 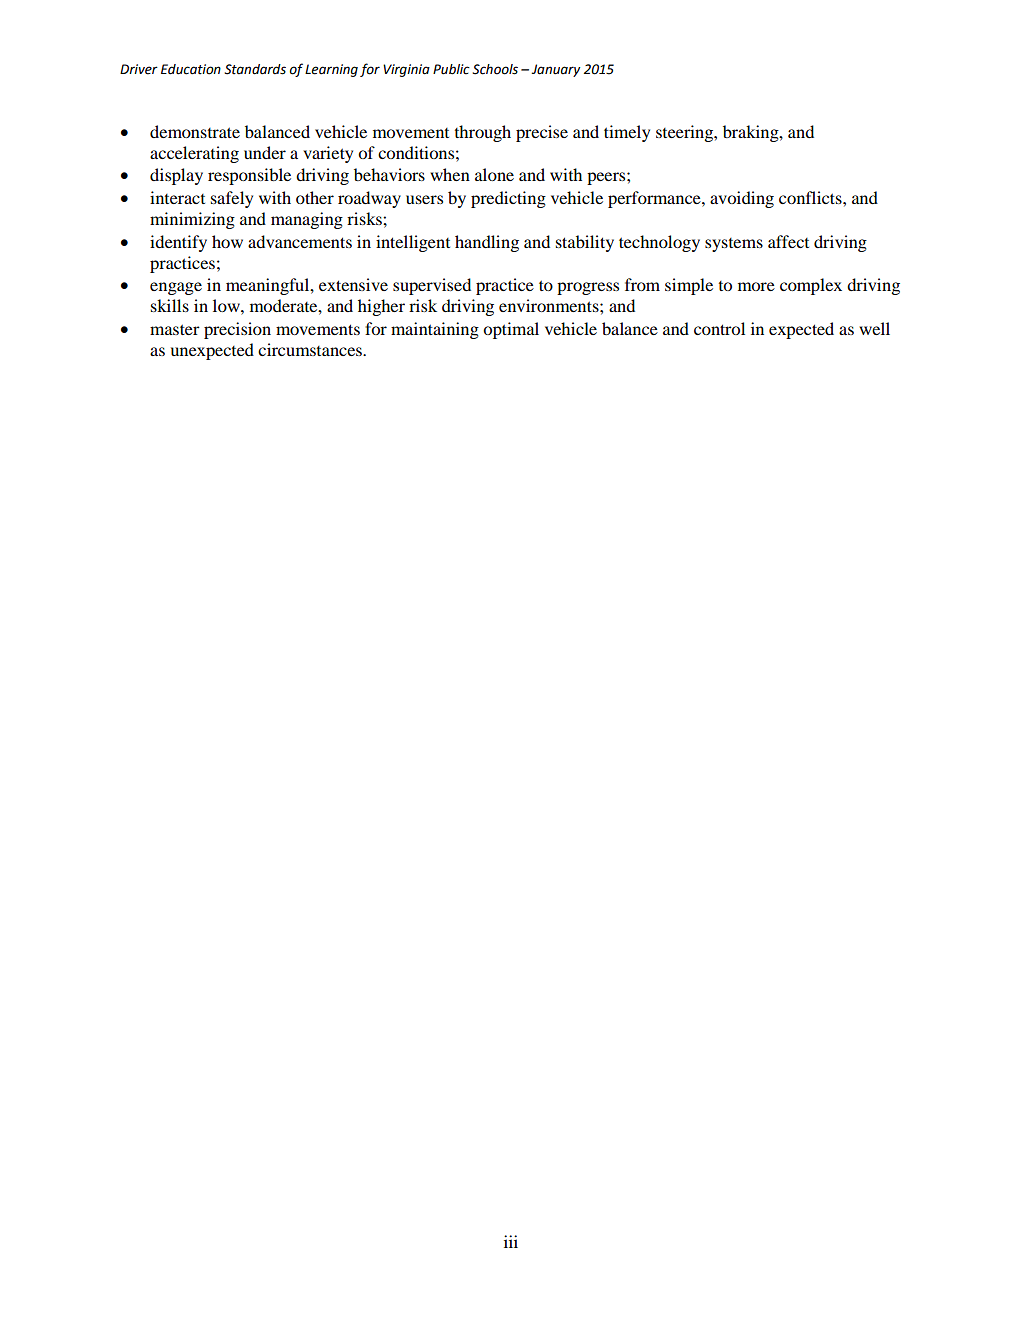 I want to click on control, so click(x=719, y=328).
